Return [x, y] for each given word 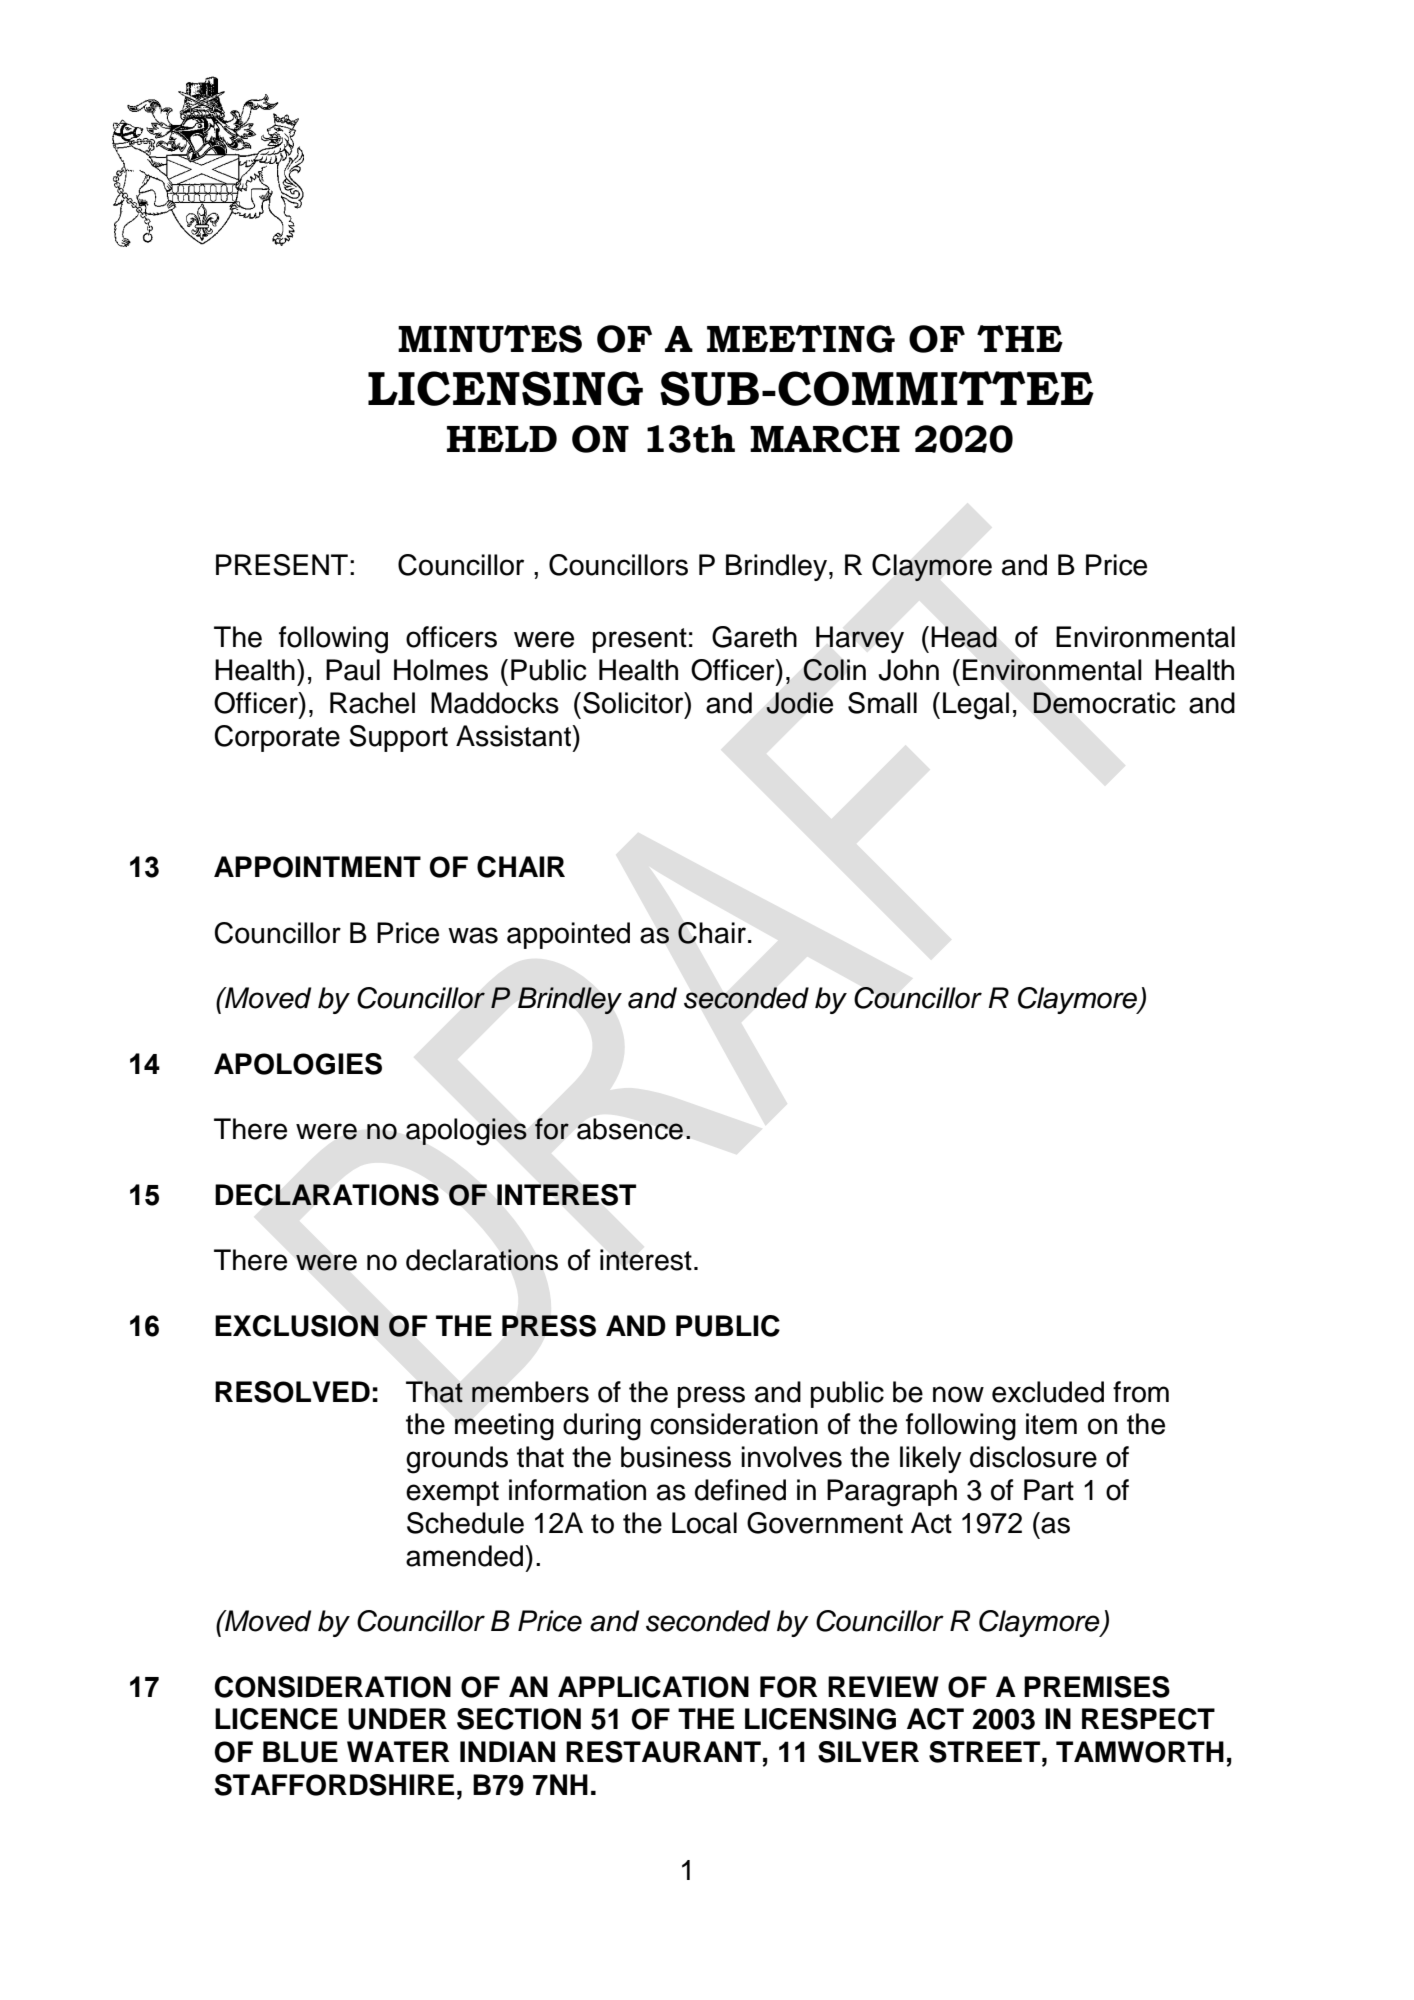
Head [964, 637]
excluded [1048, 1392]
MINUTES [490, 339]
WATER [398, 1751]
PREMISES [1097, 1687]
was [473, 935]
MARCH [825, 439]
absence [630, 1129]
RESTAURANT [663, 1752]
